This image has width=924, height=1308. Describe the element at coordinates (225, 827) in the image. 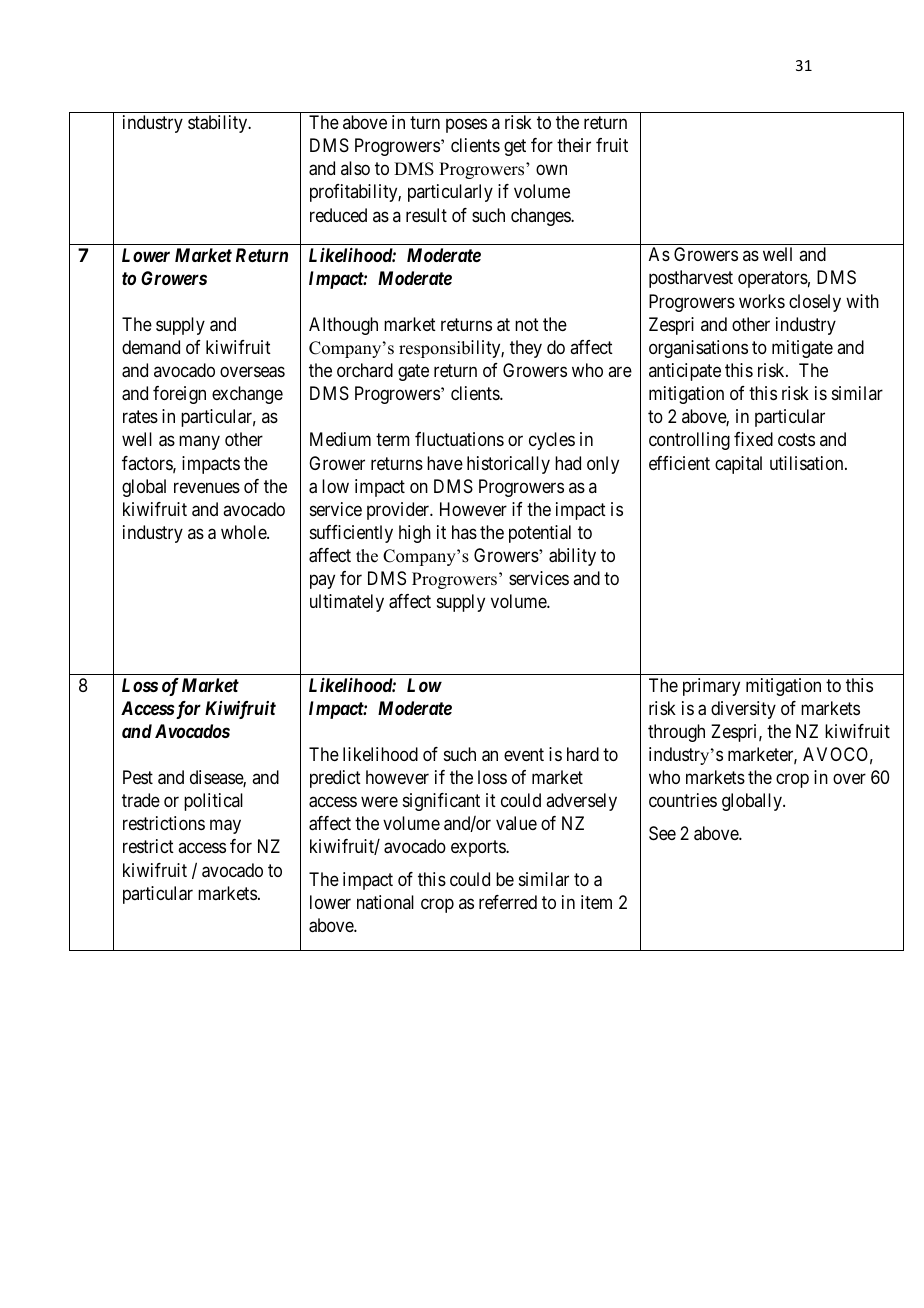

I see `may` at that location.
